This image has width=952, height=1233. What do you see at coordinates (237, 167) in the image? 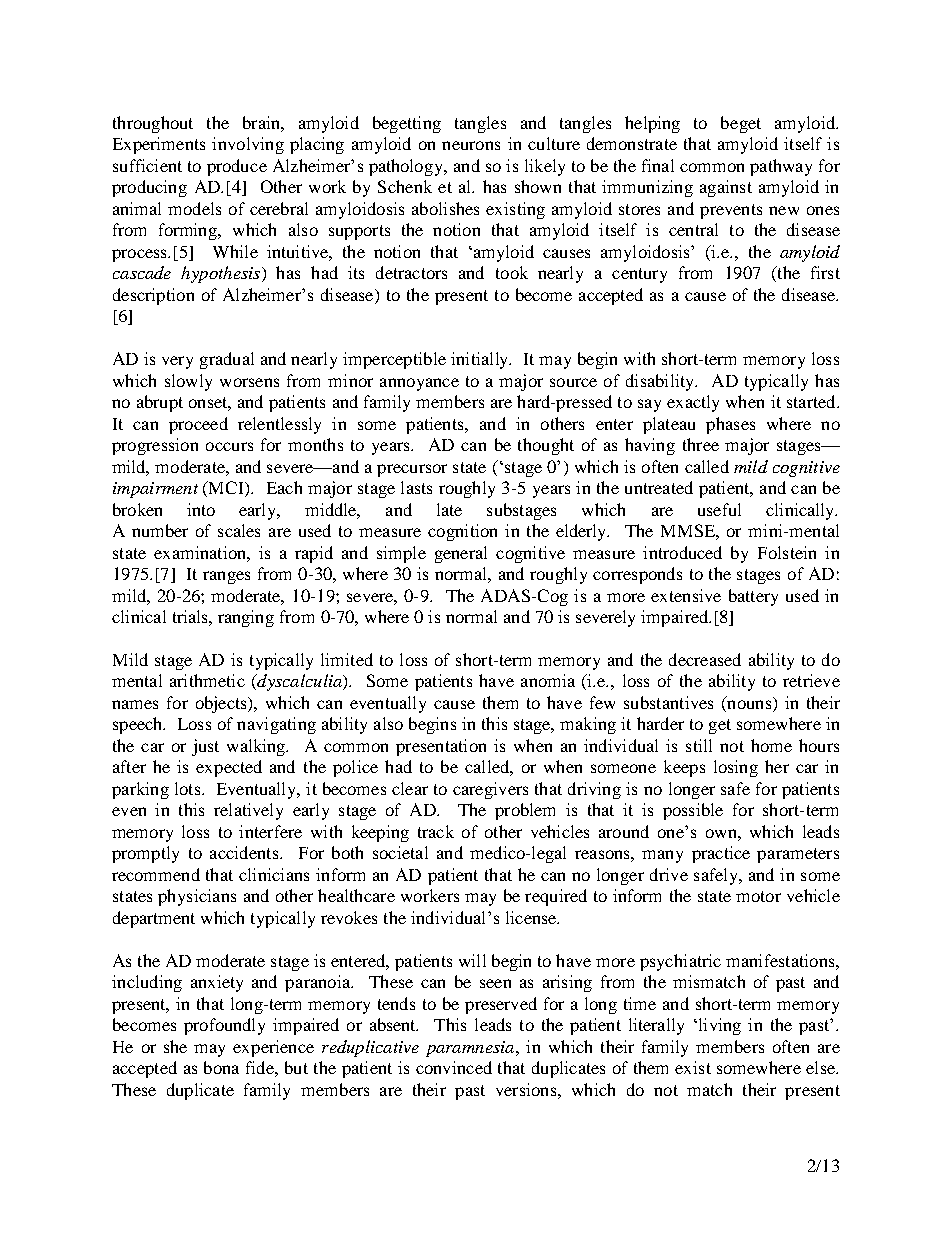
I see `produce` at bounding box center [237, 167].
